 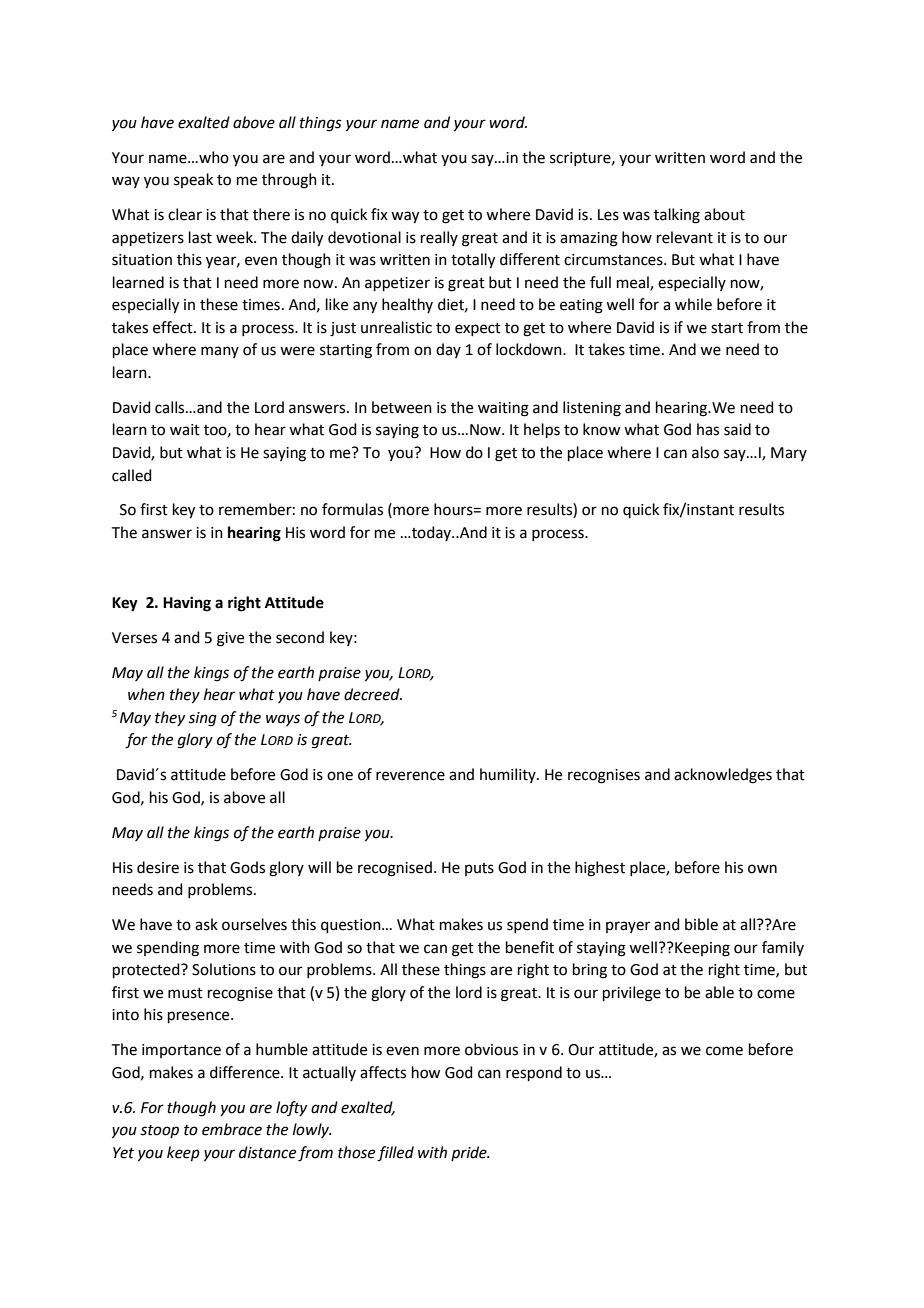 I want to click on embrace, so click(x=232, y=1129).
